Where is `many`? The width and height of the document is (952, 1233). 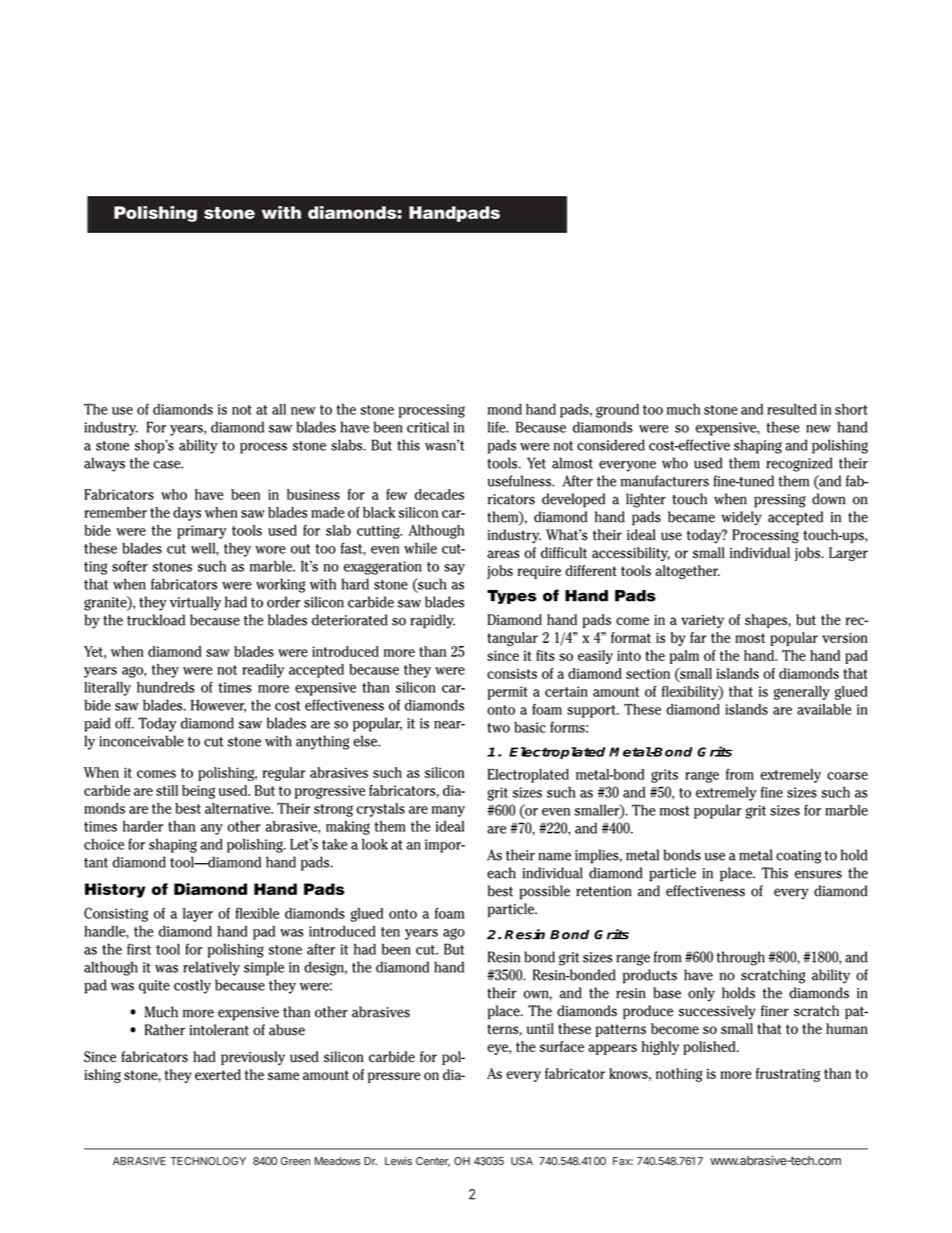 many is located at coordinates (448, 811).
